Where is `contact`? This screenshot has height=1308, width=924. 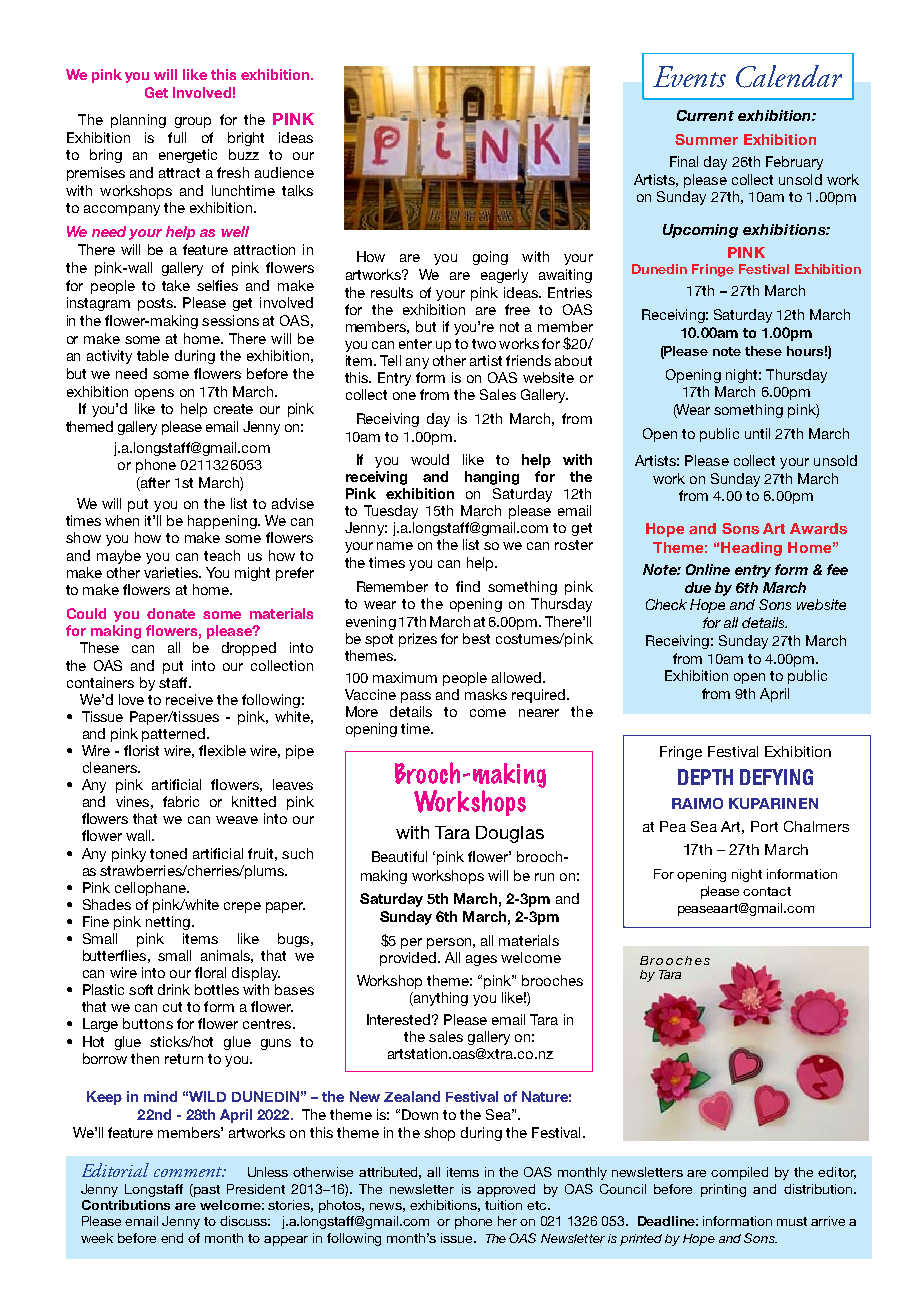
contact is located at coordinates (767, 891).
